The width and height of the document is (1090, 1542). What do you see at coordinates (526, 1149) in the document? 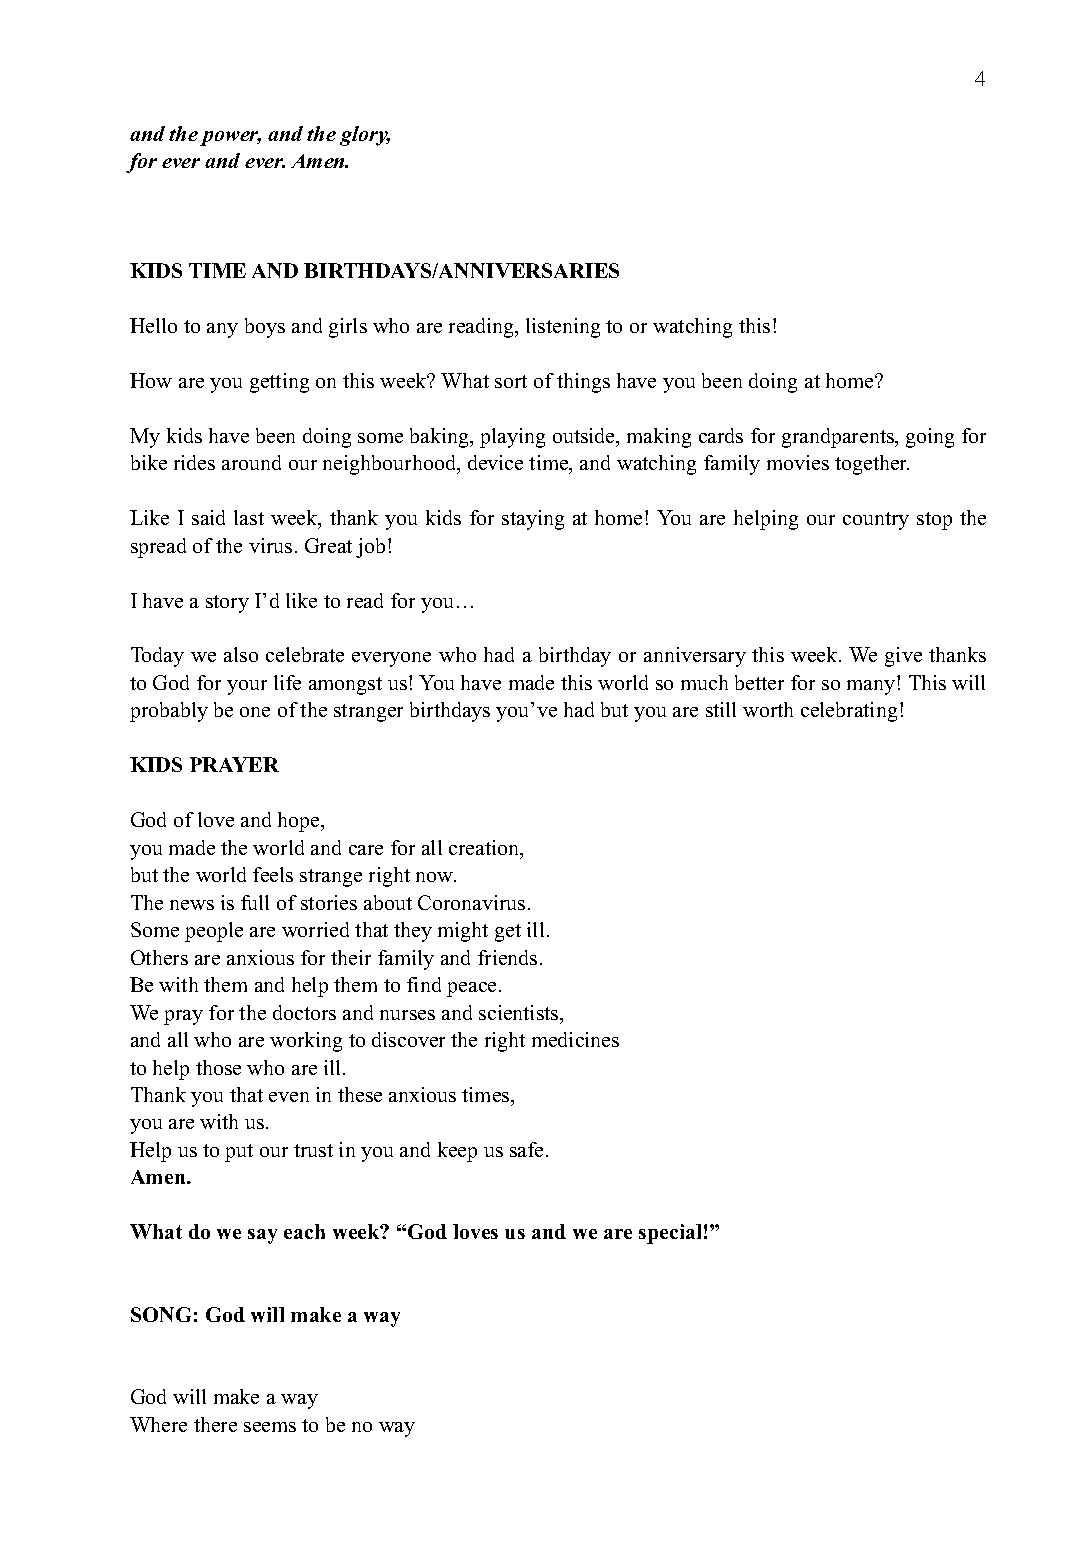
I see `safe` at bounding box center [526, 1149].
